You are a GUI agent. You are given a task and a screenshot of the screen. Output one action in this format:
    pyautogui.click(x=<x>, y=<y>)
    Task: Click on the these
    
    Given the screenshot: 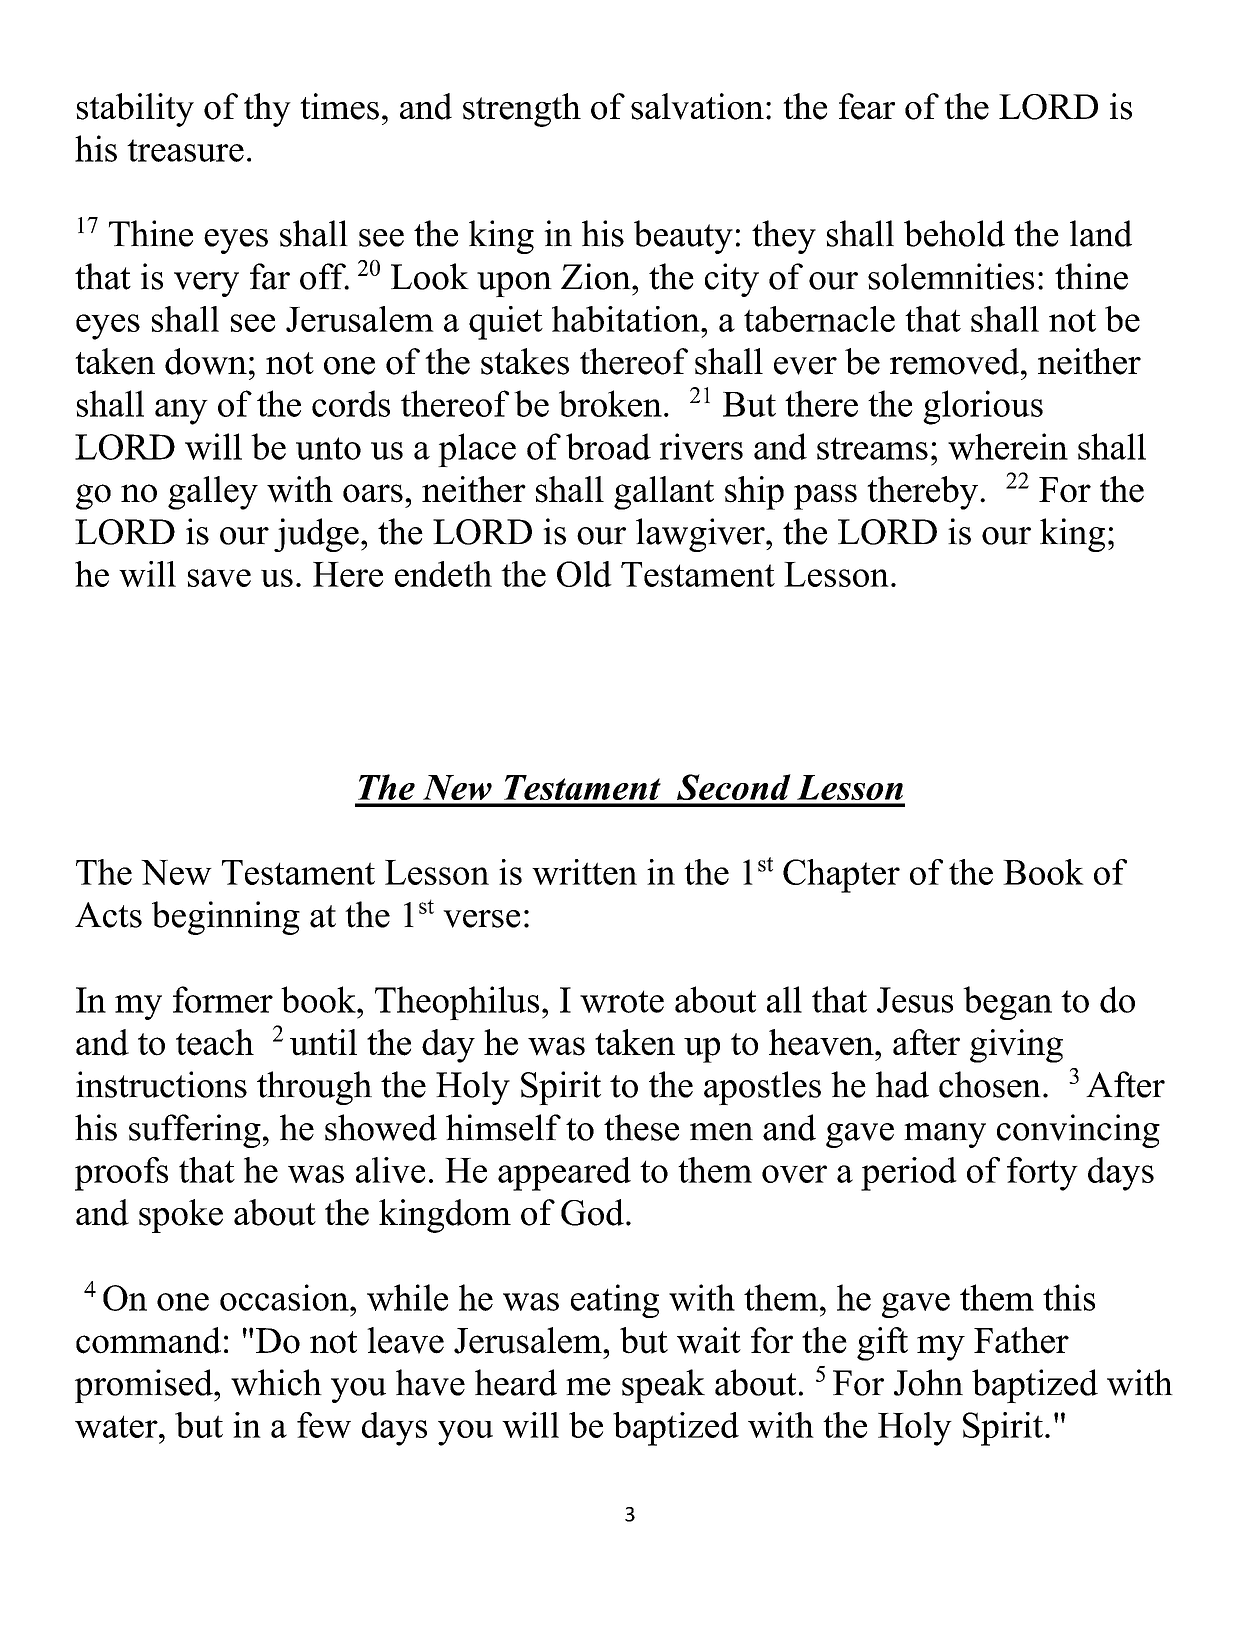 What is the action you would take?
    pyautogui.click(x=641, y=1127)
